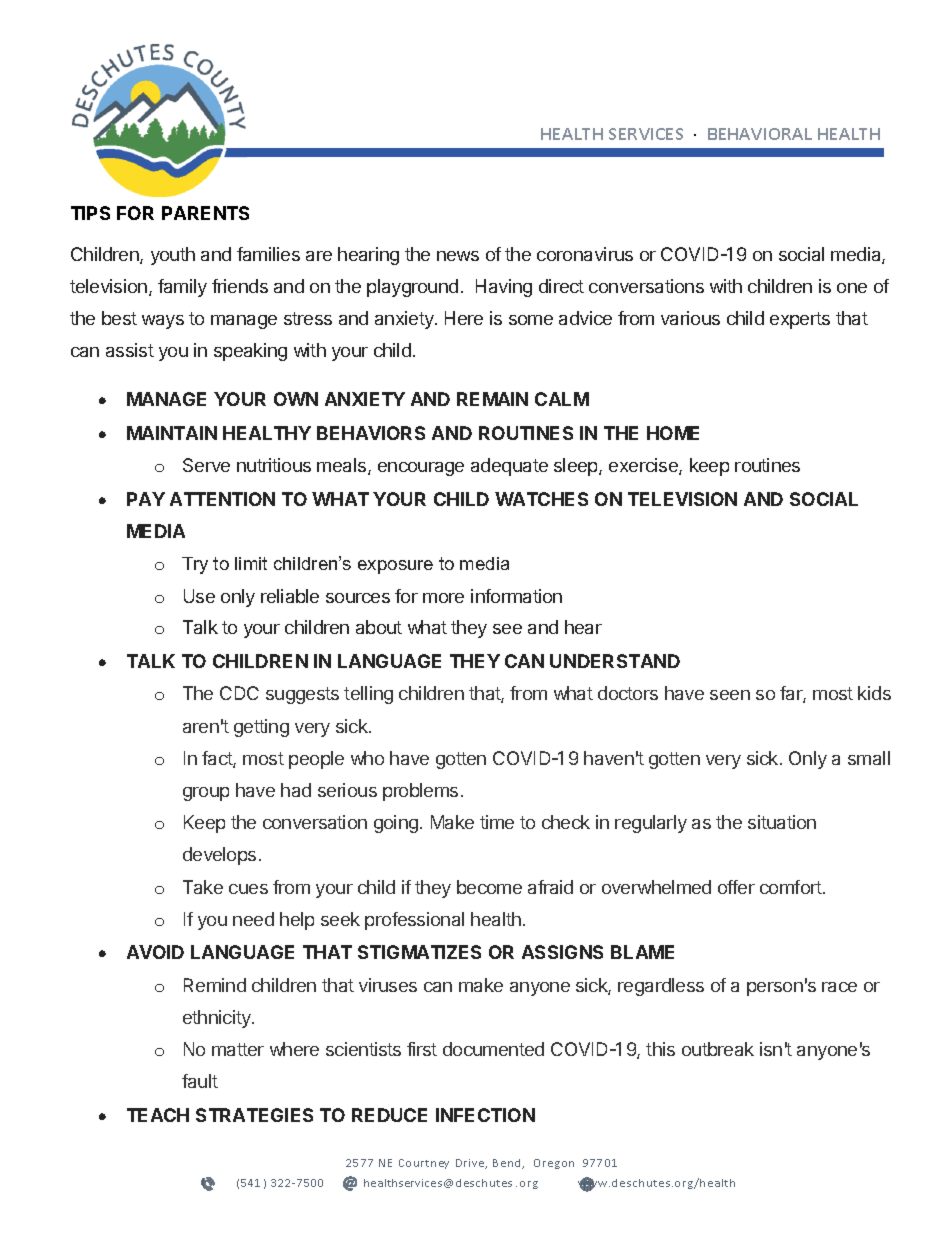 This screenshot has height=1233, width=952. What do you see at coordinates (458, 256) in the screenshot?
I see `news` at bounding box center [458, 256].
